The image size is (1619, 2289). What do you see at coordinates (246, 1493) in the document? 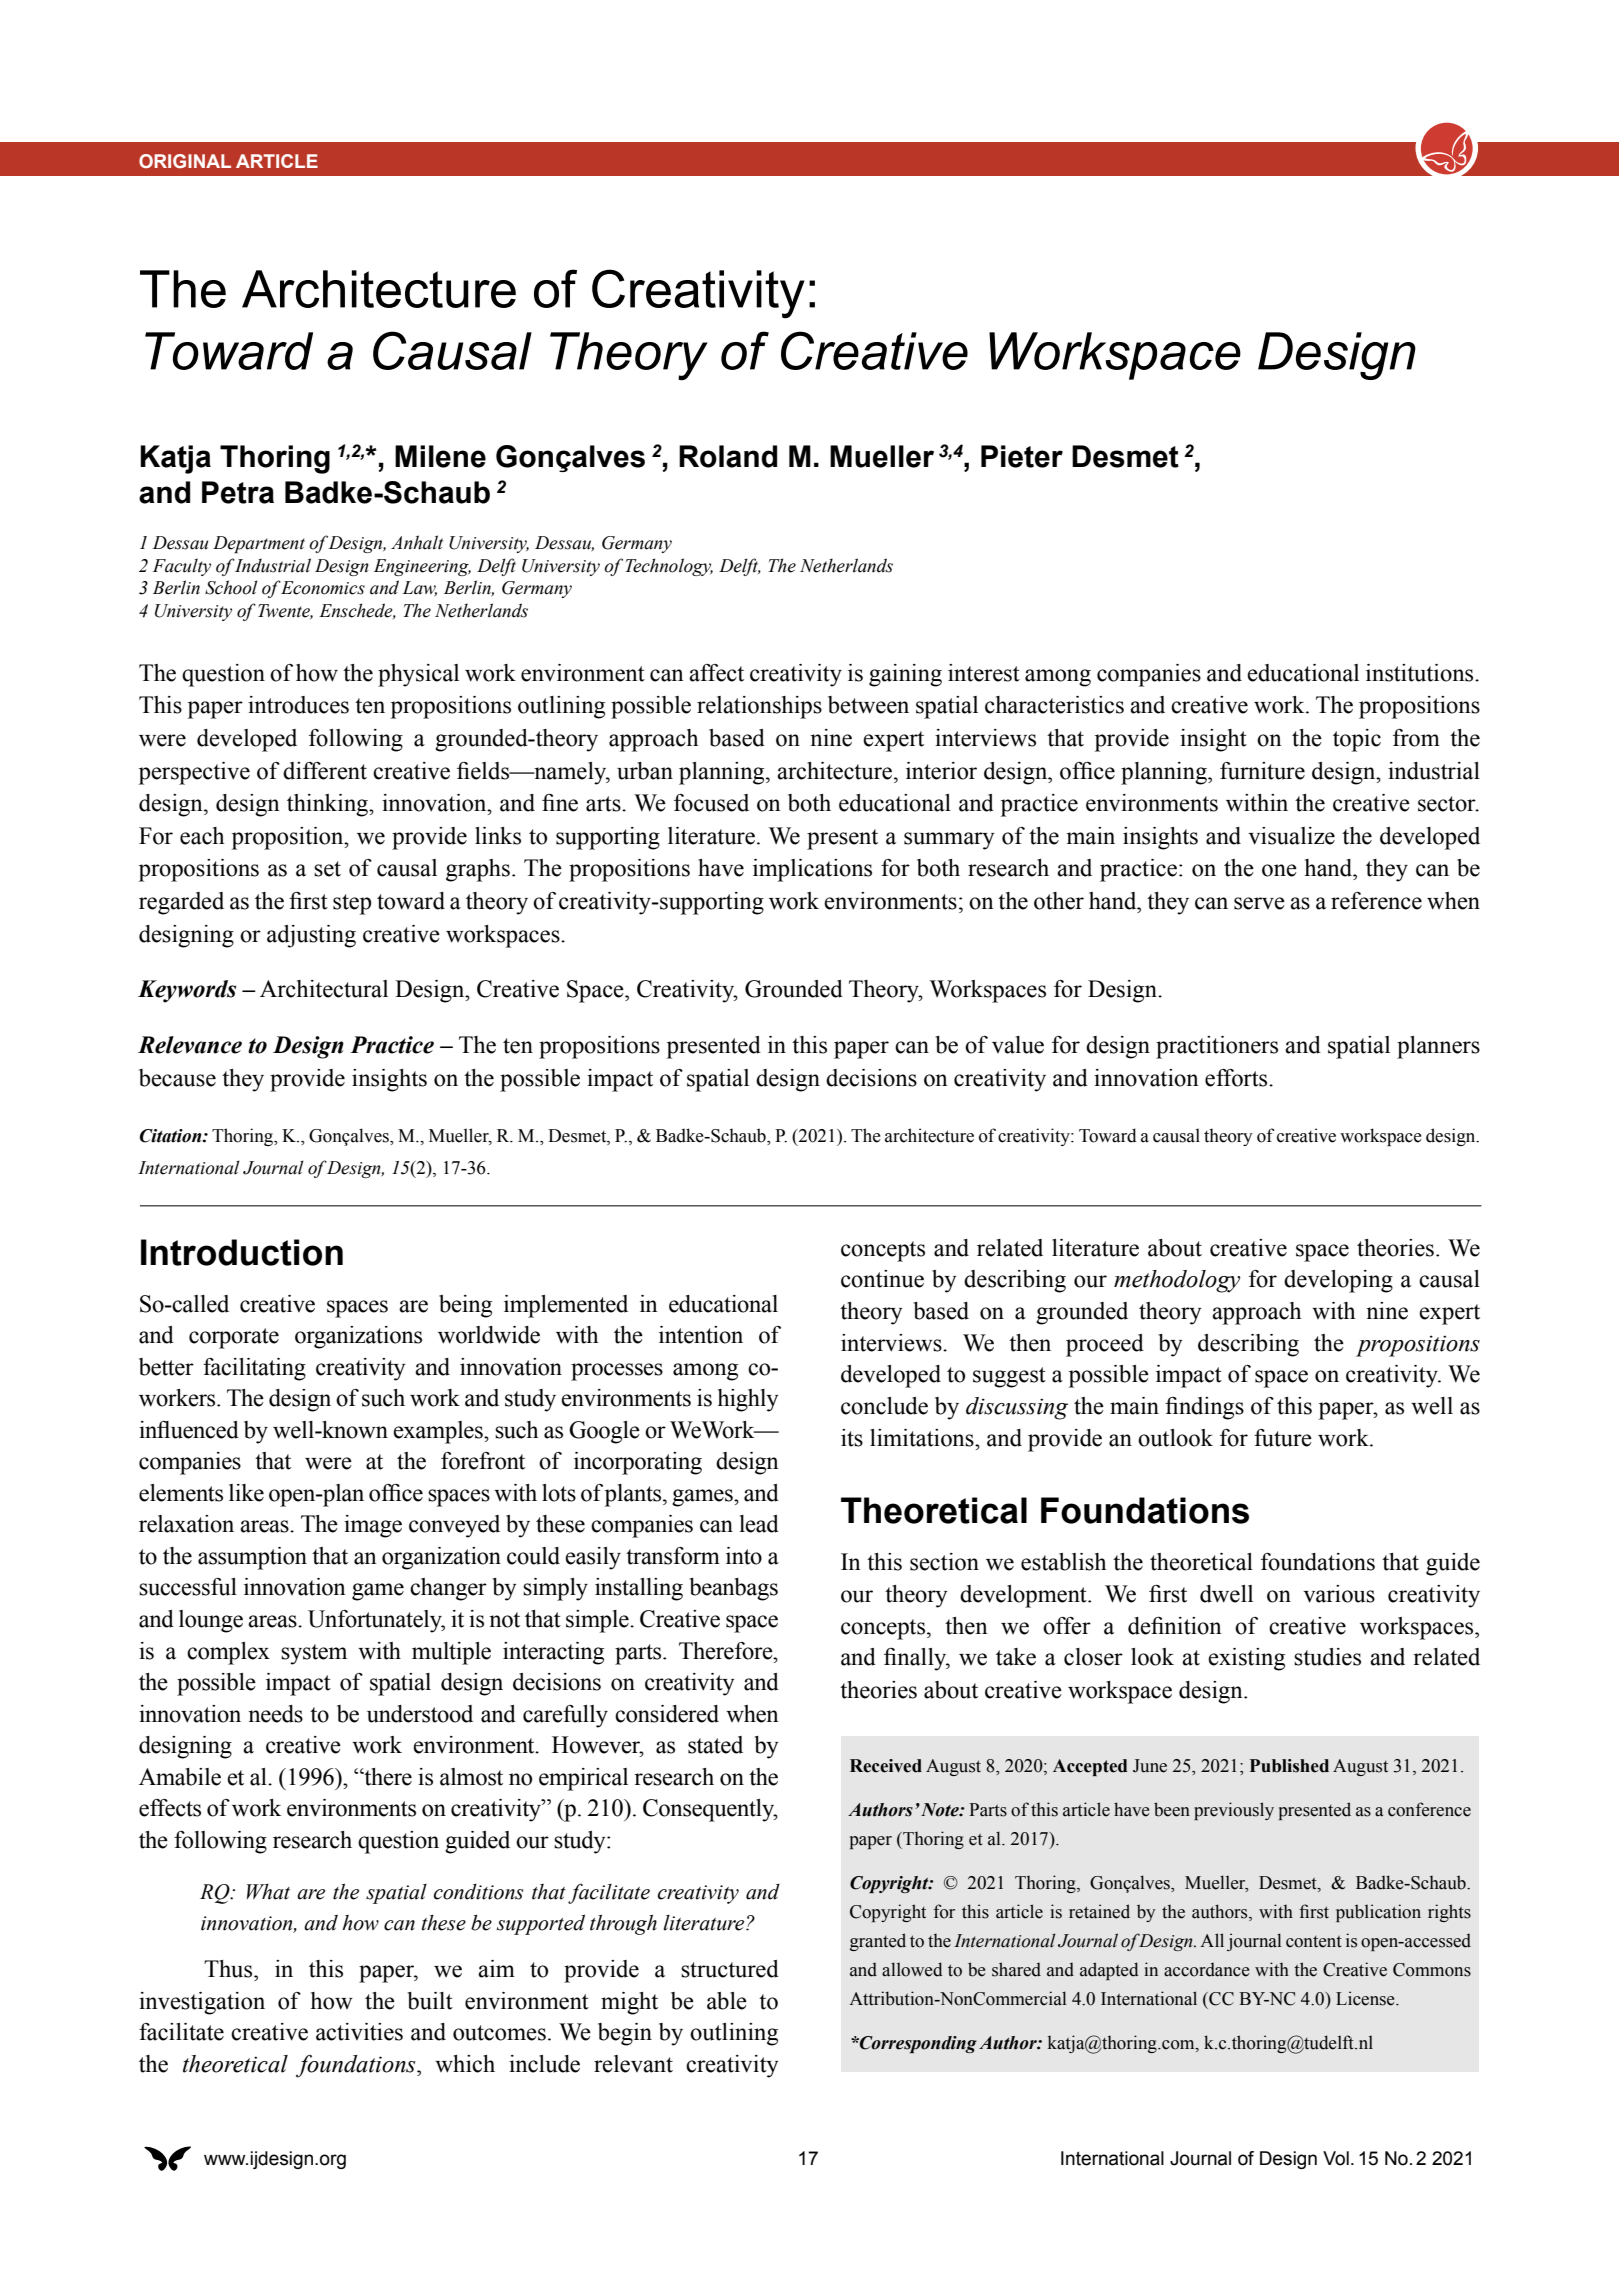
I see `like` at bounding box center [246, 1493].
